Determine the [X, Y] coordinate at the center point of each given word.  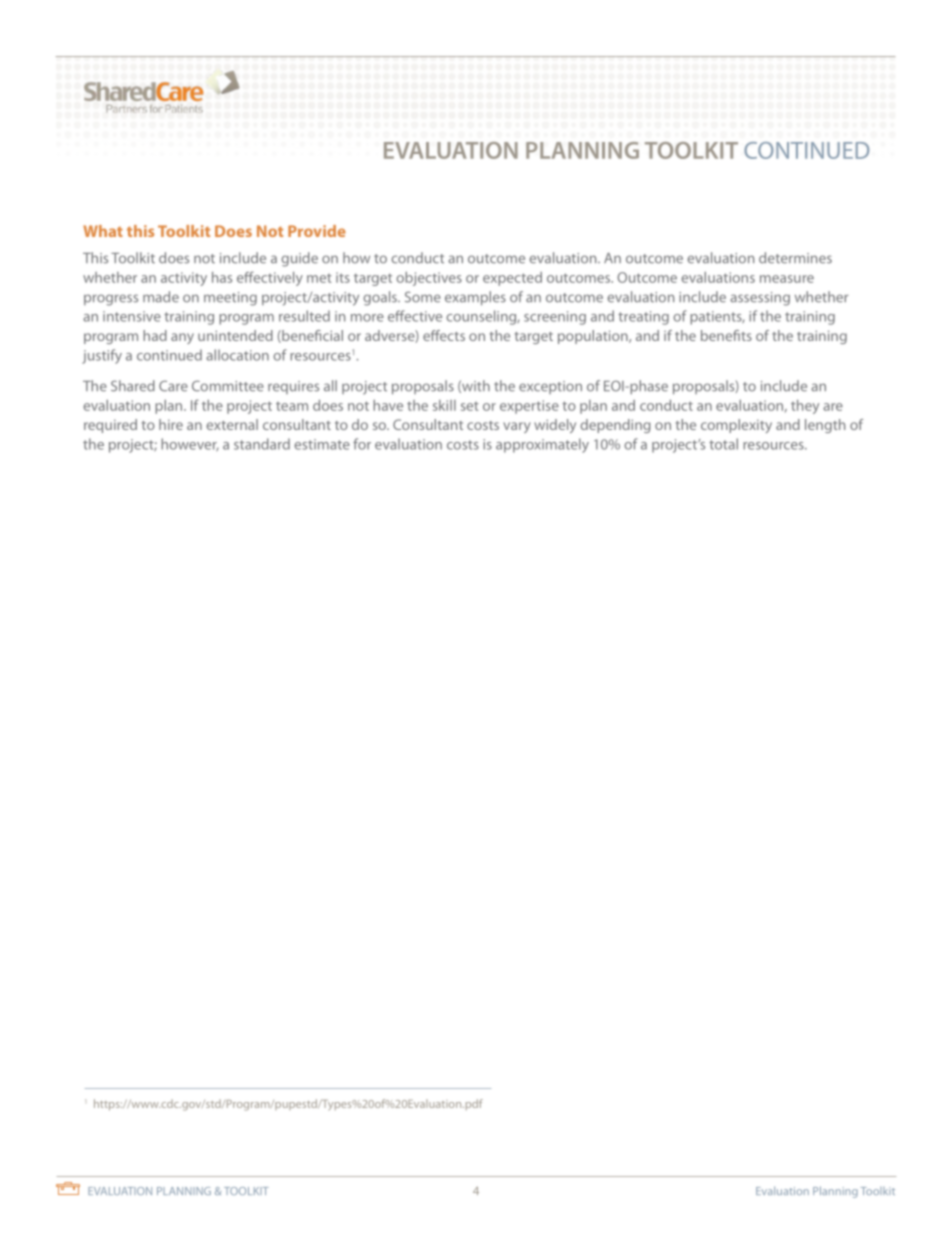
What [103, 231]
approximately [542, 445]
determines [795, 258]
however [190, 444]
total [723, 444]
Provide [317, 231]
